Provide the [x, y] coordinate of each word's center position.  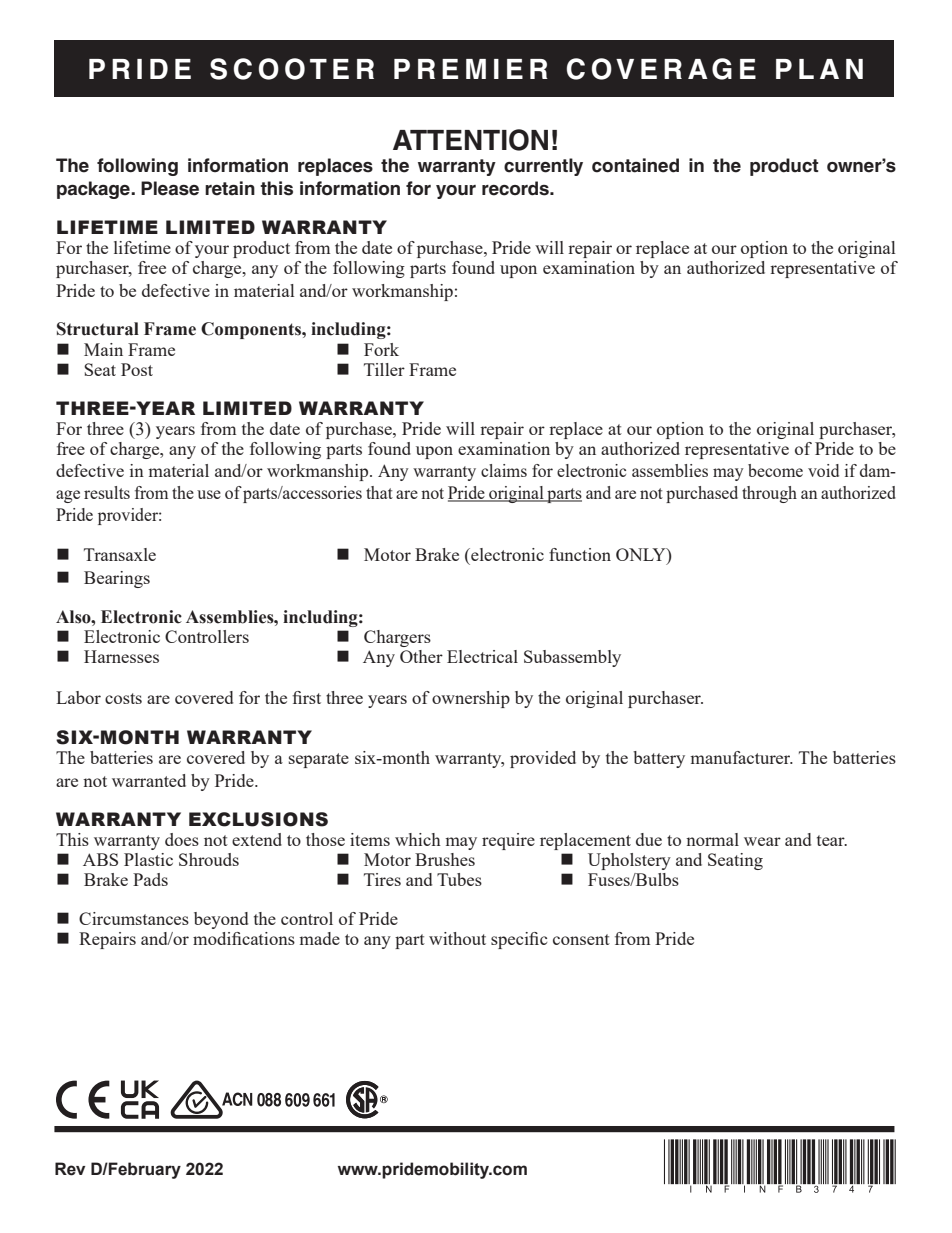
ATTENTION [470, 140]
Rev [70, 1169]
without [457, 938]
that [379, 492]
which [418, 839]
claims [504, 470]
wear [762, 841]
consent [581, 939]
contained [635, 165]
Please [170, 188]
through [769, 494]
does [182, 839]
